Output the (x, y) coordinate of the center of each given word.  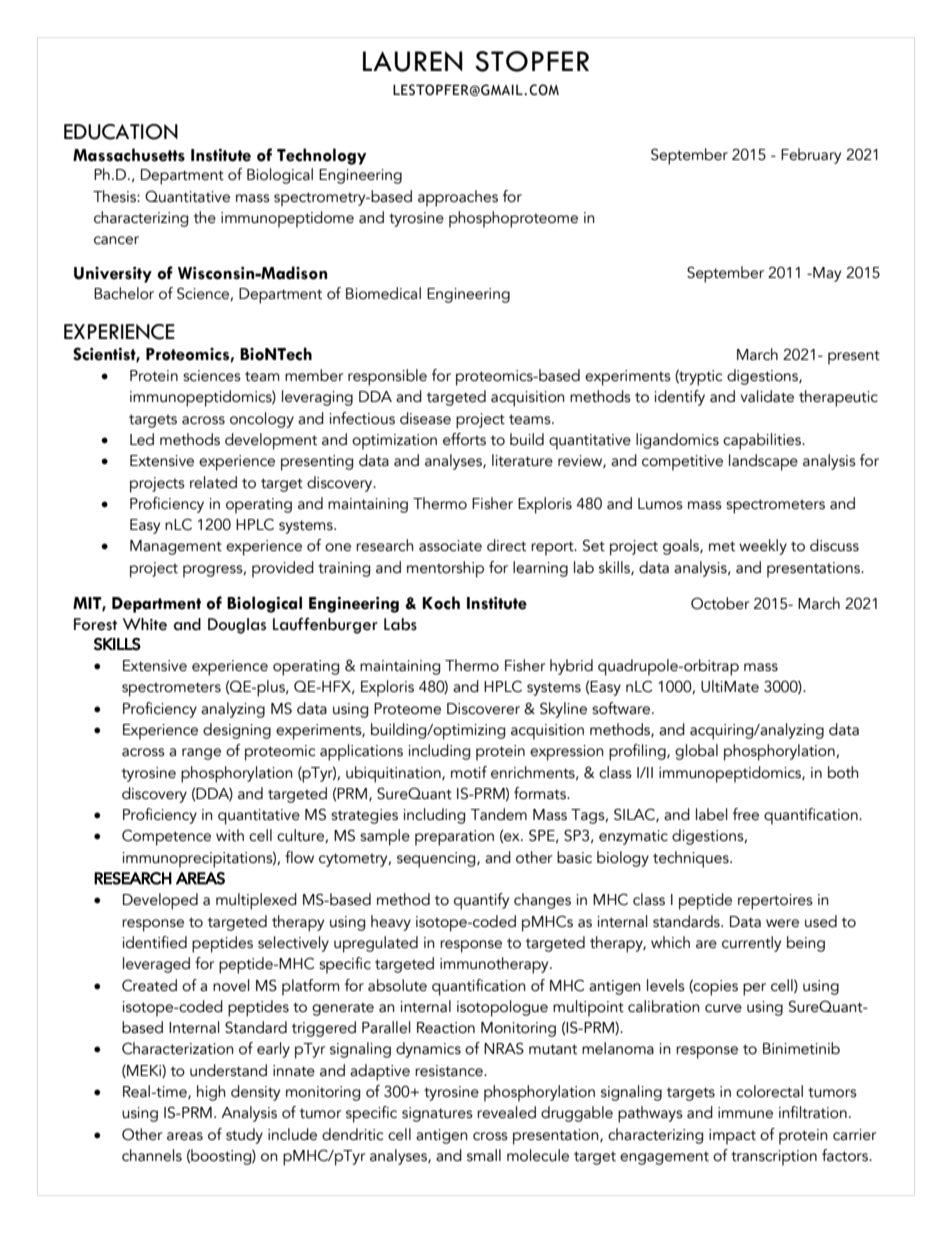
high (211, 1093)
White (145, 624)
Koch (441, 603)
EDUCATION (121, 132)
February (811, 156)
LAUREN (413, 61)
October (720, 603)
